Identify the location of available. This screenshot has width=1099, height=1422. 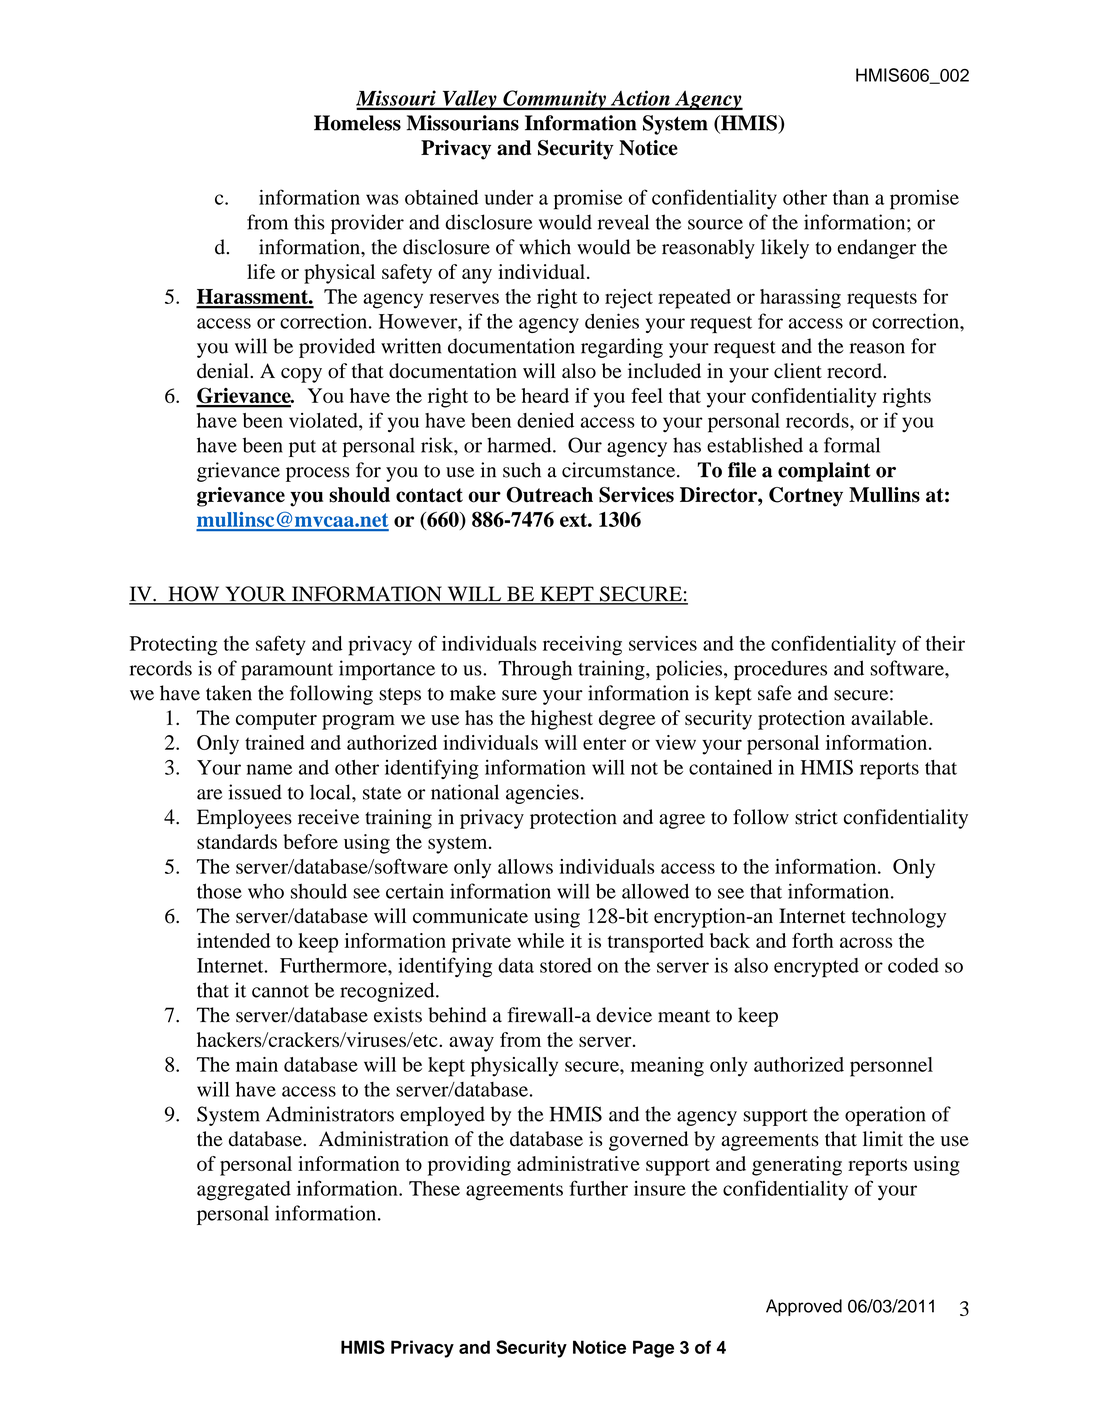
(889, 717).
